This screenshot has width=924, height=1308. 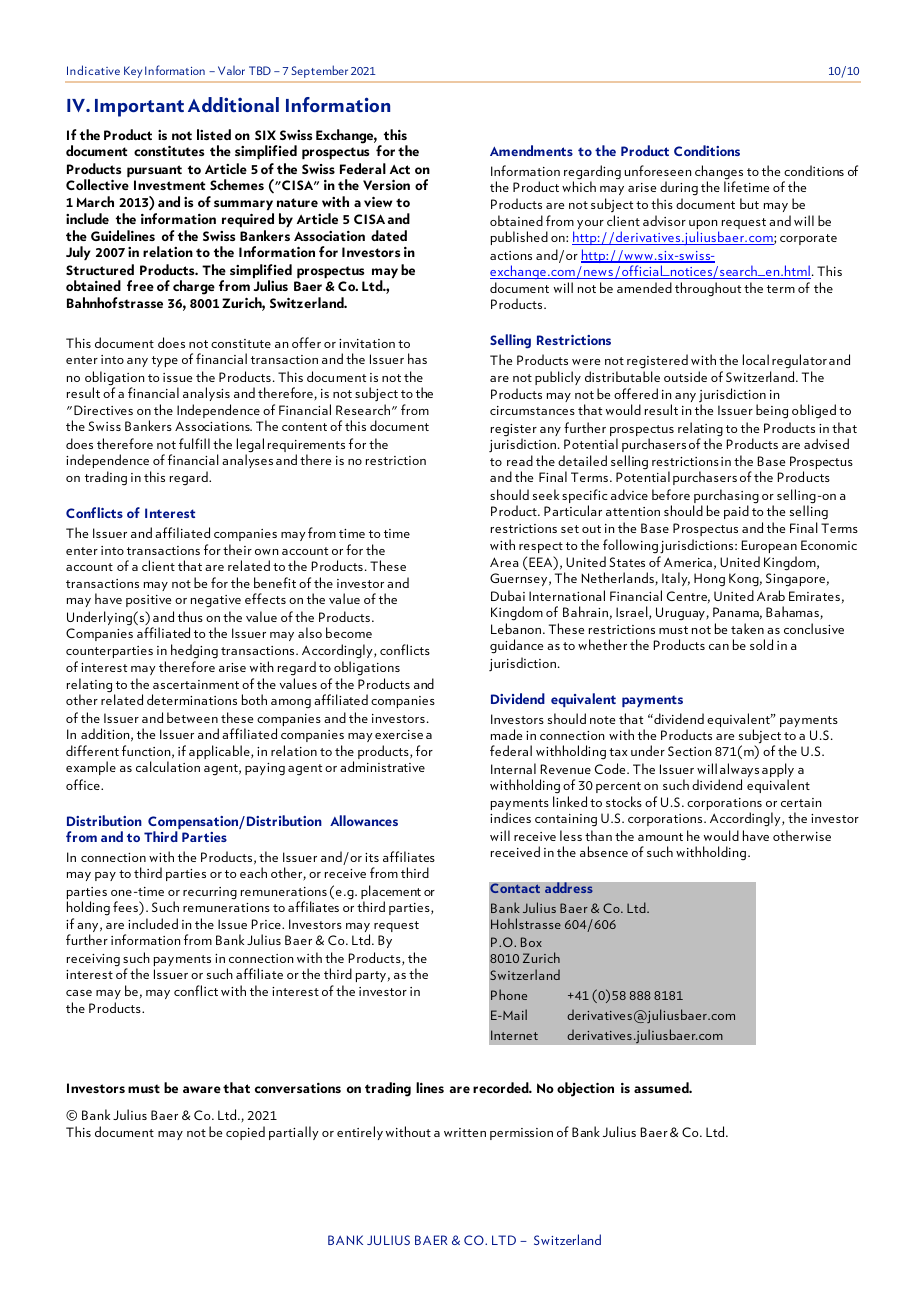 What do you see at coordinates (719, 173) in the screenshot?
I see `changes` at bounding box center [719, 173].
